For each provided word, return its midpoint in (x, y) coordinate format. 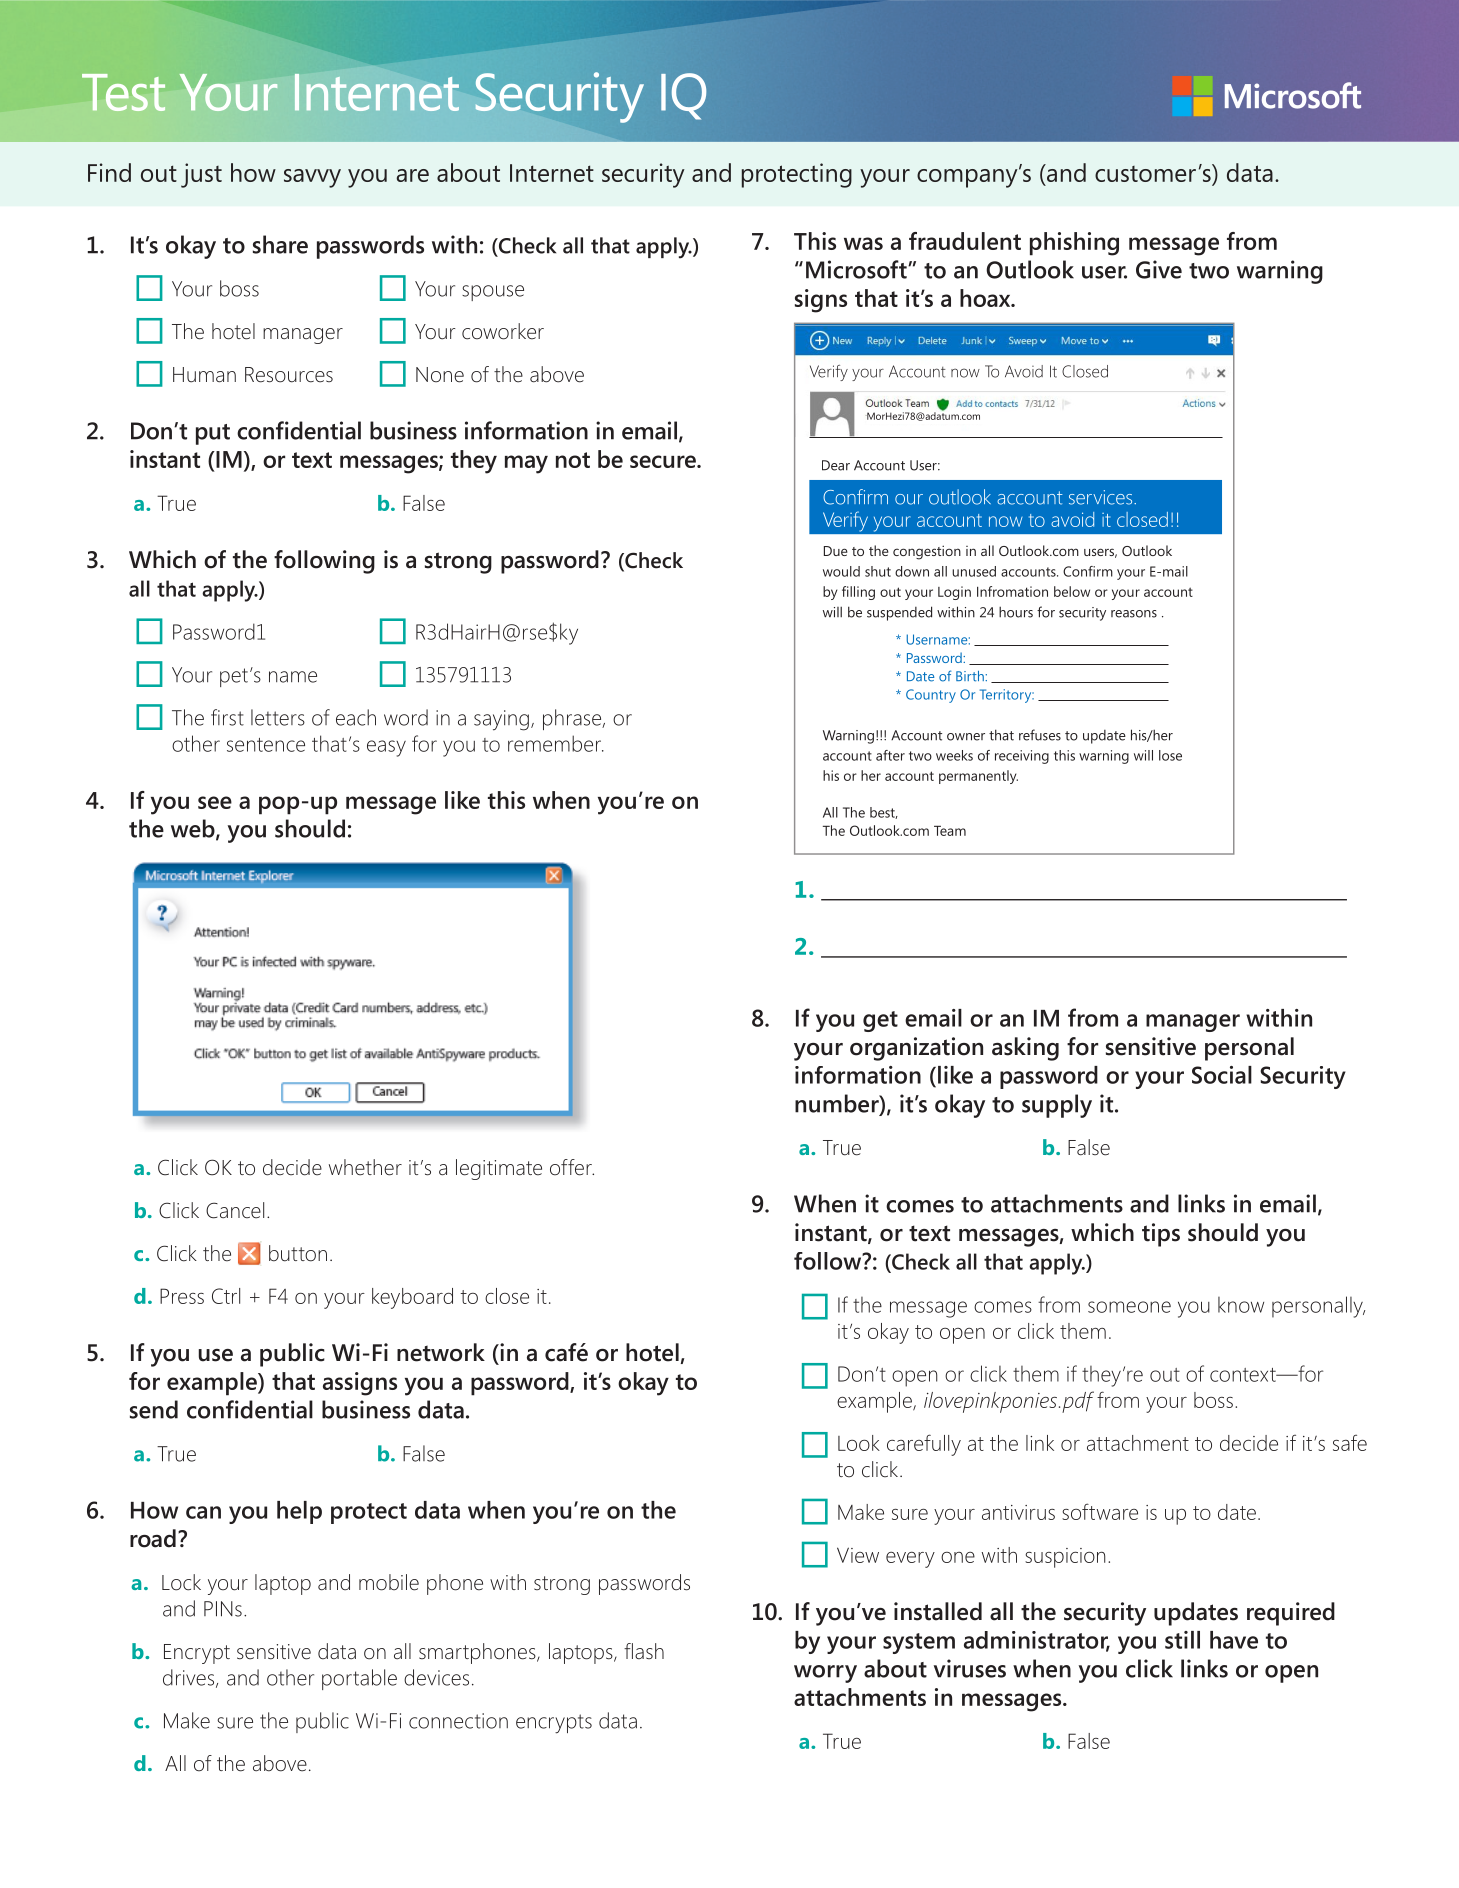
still (1182, 1640)
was (863, 243)
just (201, 175)
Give (1159, 269)
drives (188, 1677)
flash (644, 1651)
